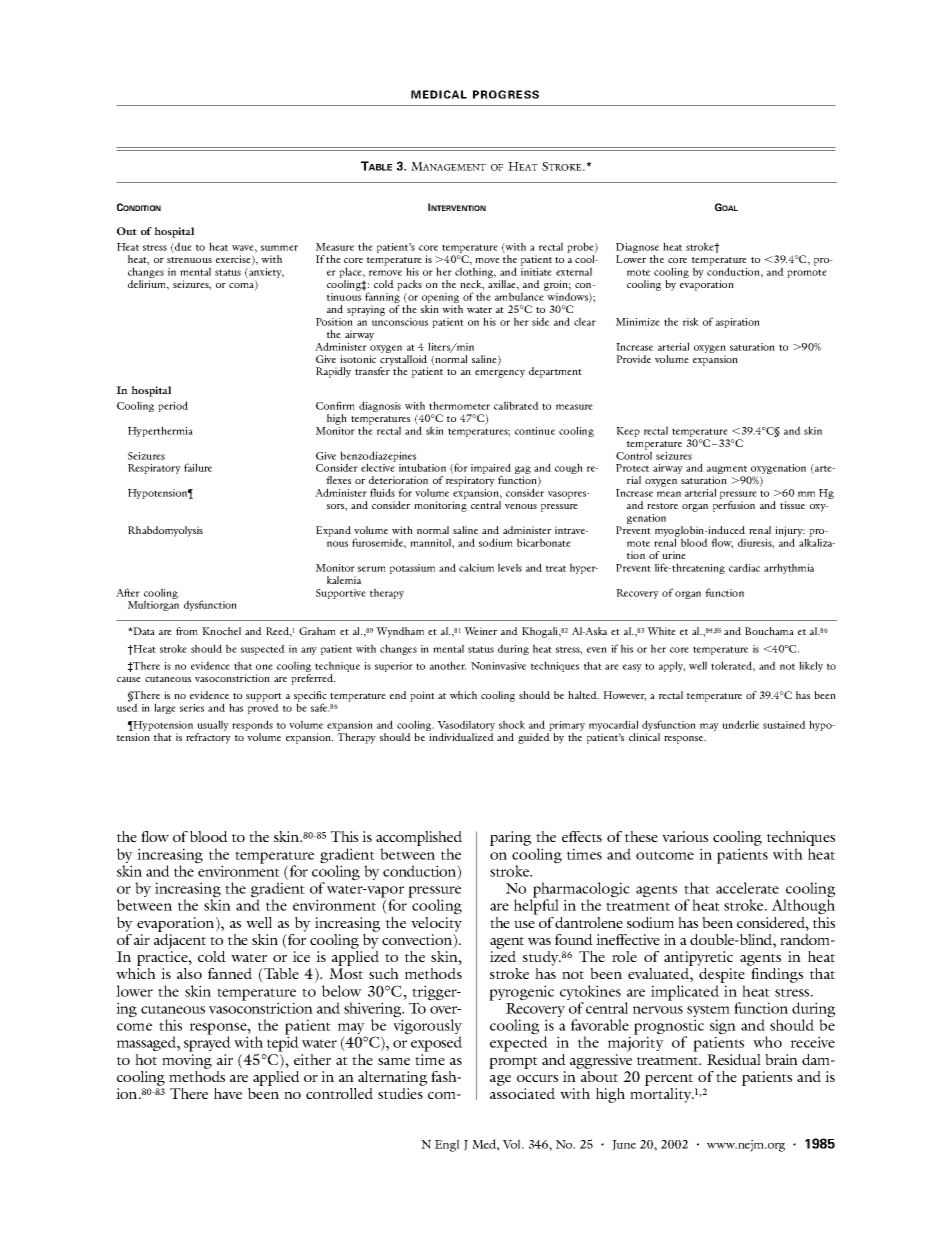 Image resolution: width=952 pixels, height=1233 pixels. Describe the element at coordinates (691, 321) in the screenshot. I see `risk` at that location.
